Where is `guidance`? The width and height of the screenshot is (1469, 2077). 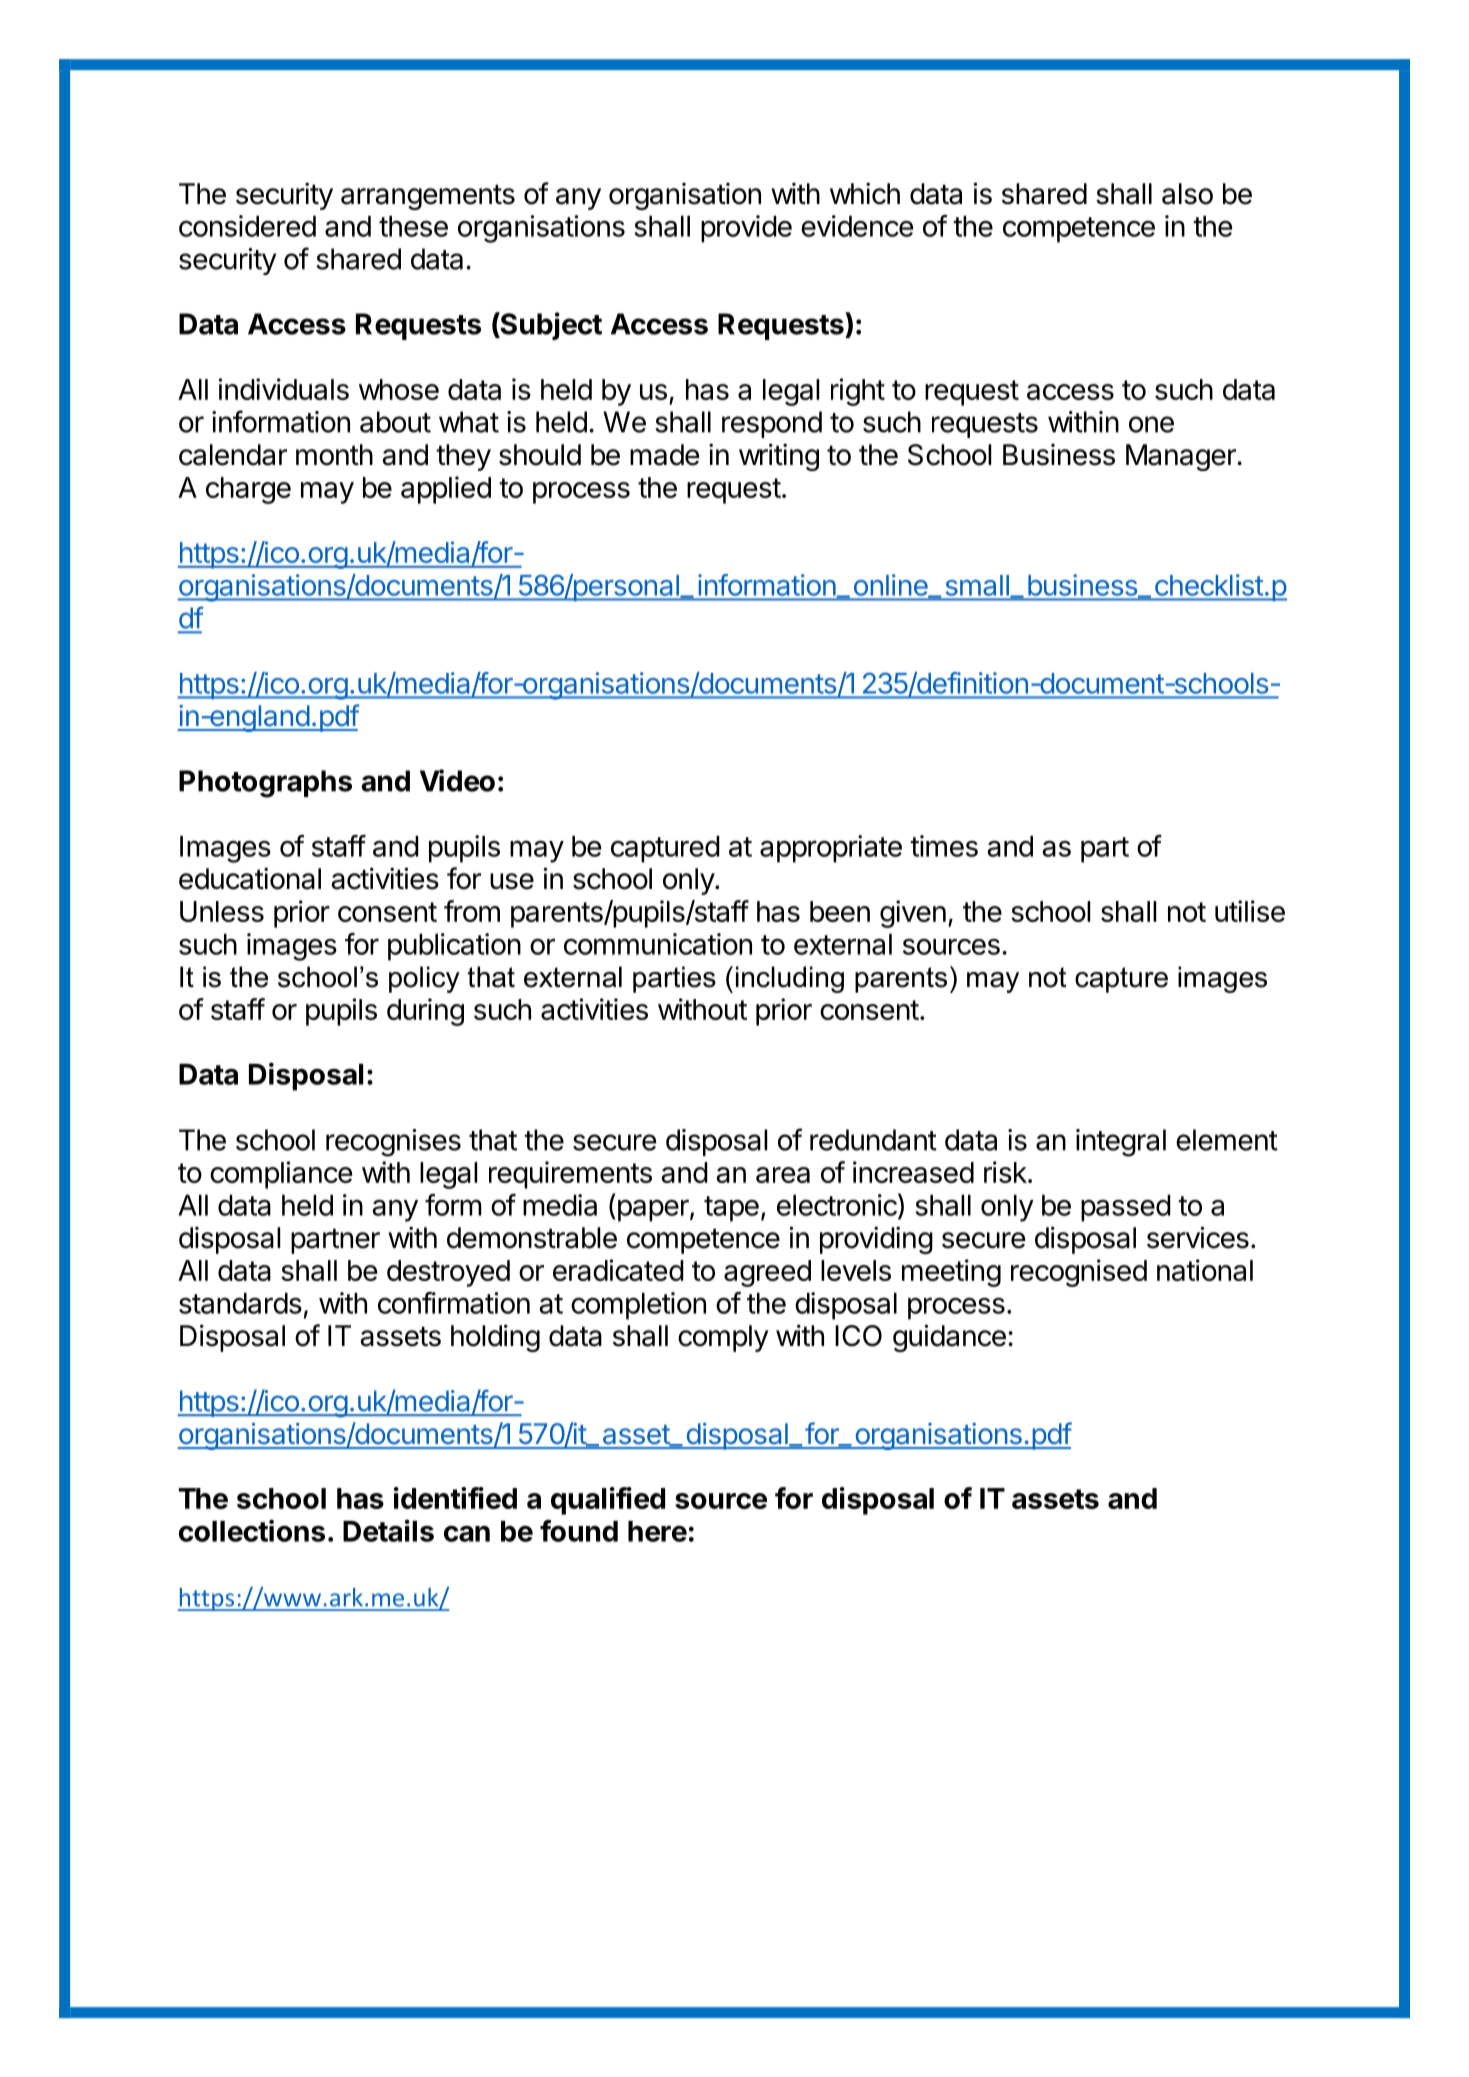 guidance is located at coordinates (949, 1338).
